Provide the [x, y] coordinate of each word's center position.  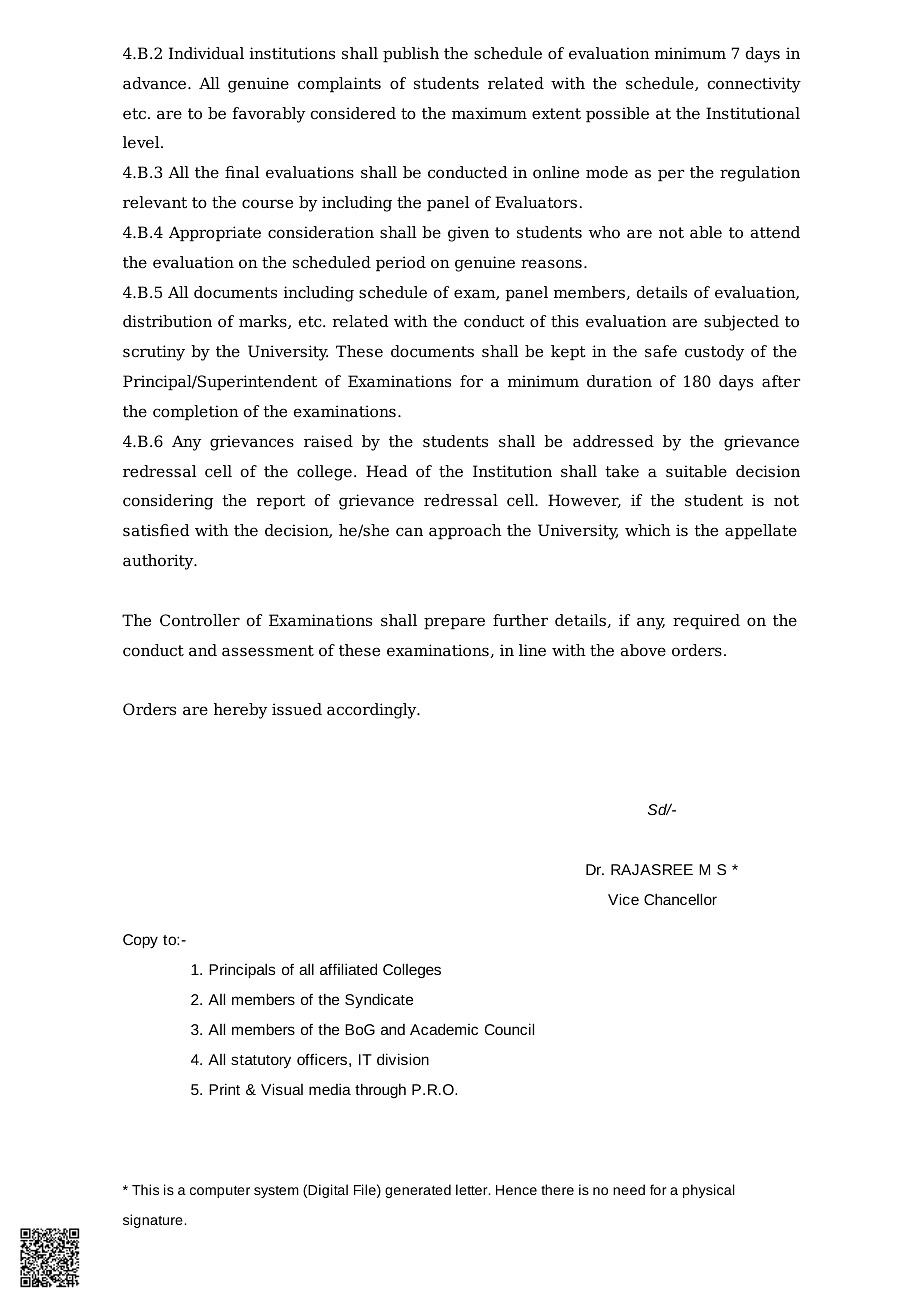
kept [568, 353]
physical [709, 1191]
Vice [623, 899]
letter [473, 1189]
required [706, 622]
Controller [200, 620]
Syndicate [379, 1001]
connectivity [754, 85]
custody [714, 353]
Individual [206, 53]
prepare [454, 623]
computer [220, 1191]
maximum [489, 113]
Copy [140, 941]
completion [196, 413]
